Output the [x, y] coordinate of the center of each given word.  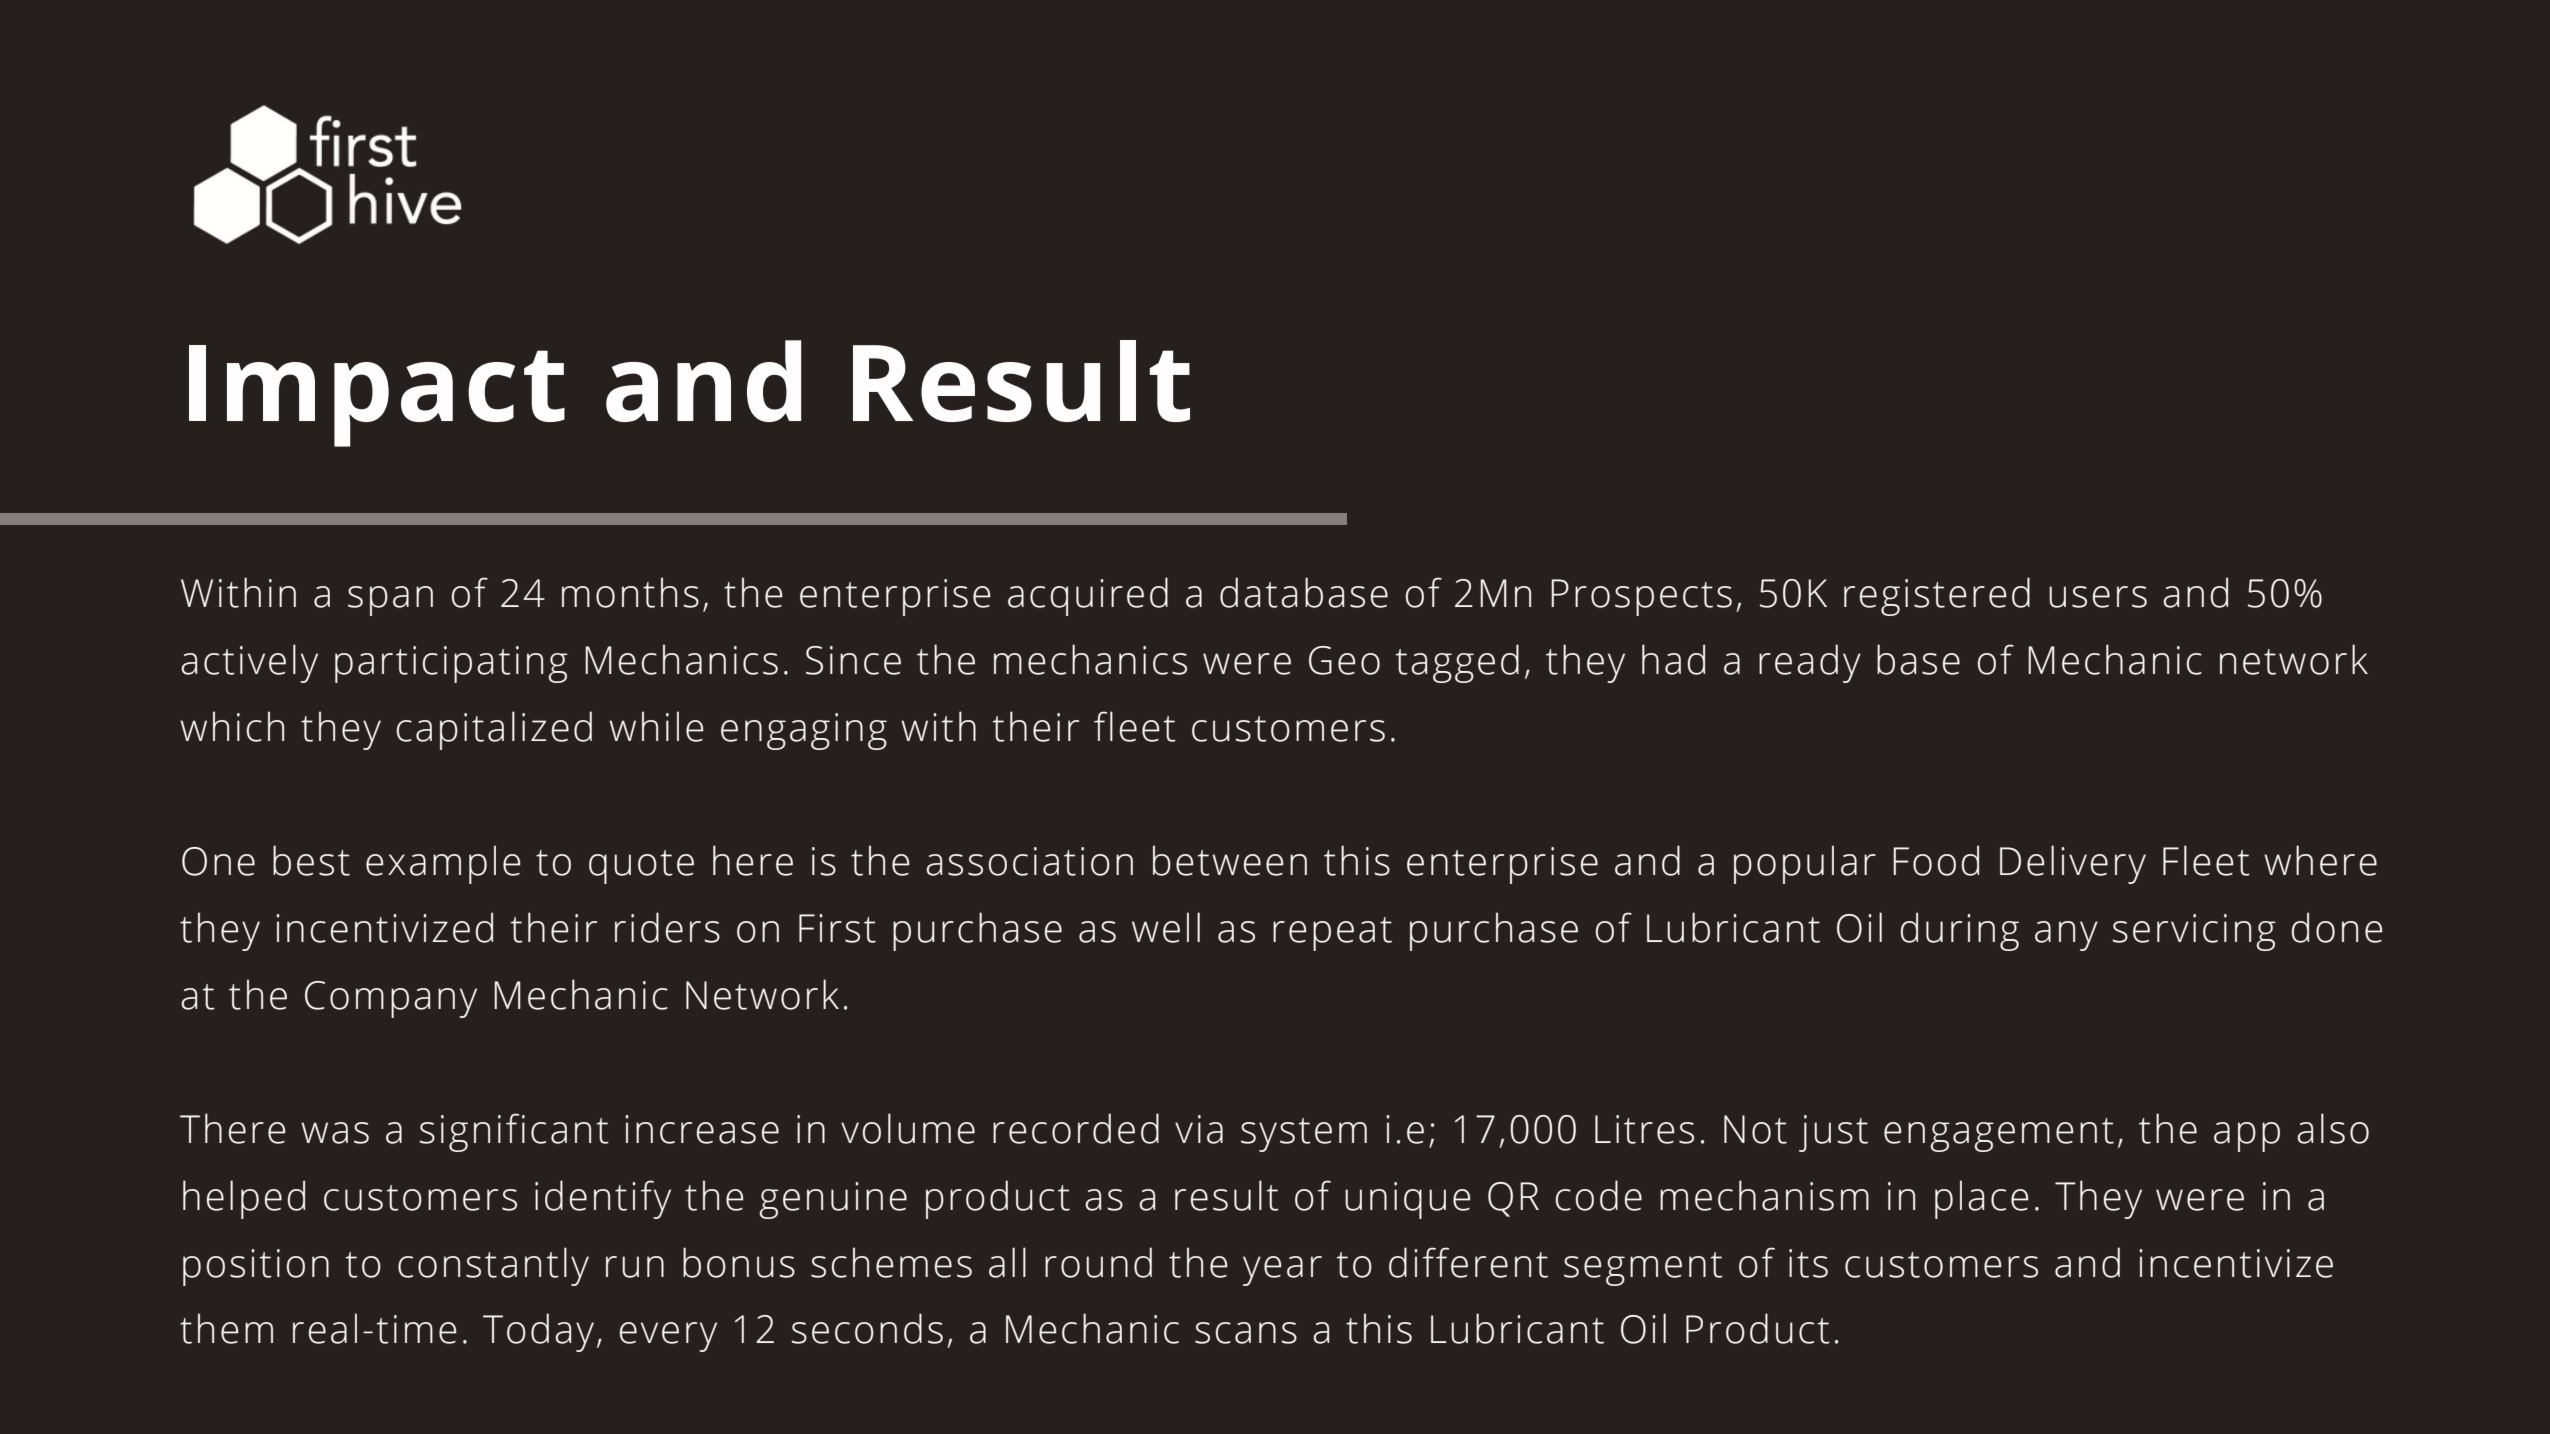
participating [451, 664]
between [1230, 860]
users [2098, 597]
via [1199, 1129]
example [443, 864]
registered [1937, 596]
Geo [1344, 660]
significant [514, 1132]
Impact [377, 396]
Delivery [2073, 864]
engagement [1999, 1135]
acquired [1088, 596]
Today [538, 1332]
